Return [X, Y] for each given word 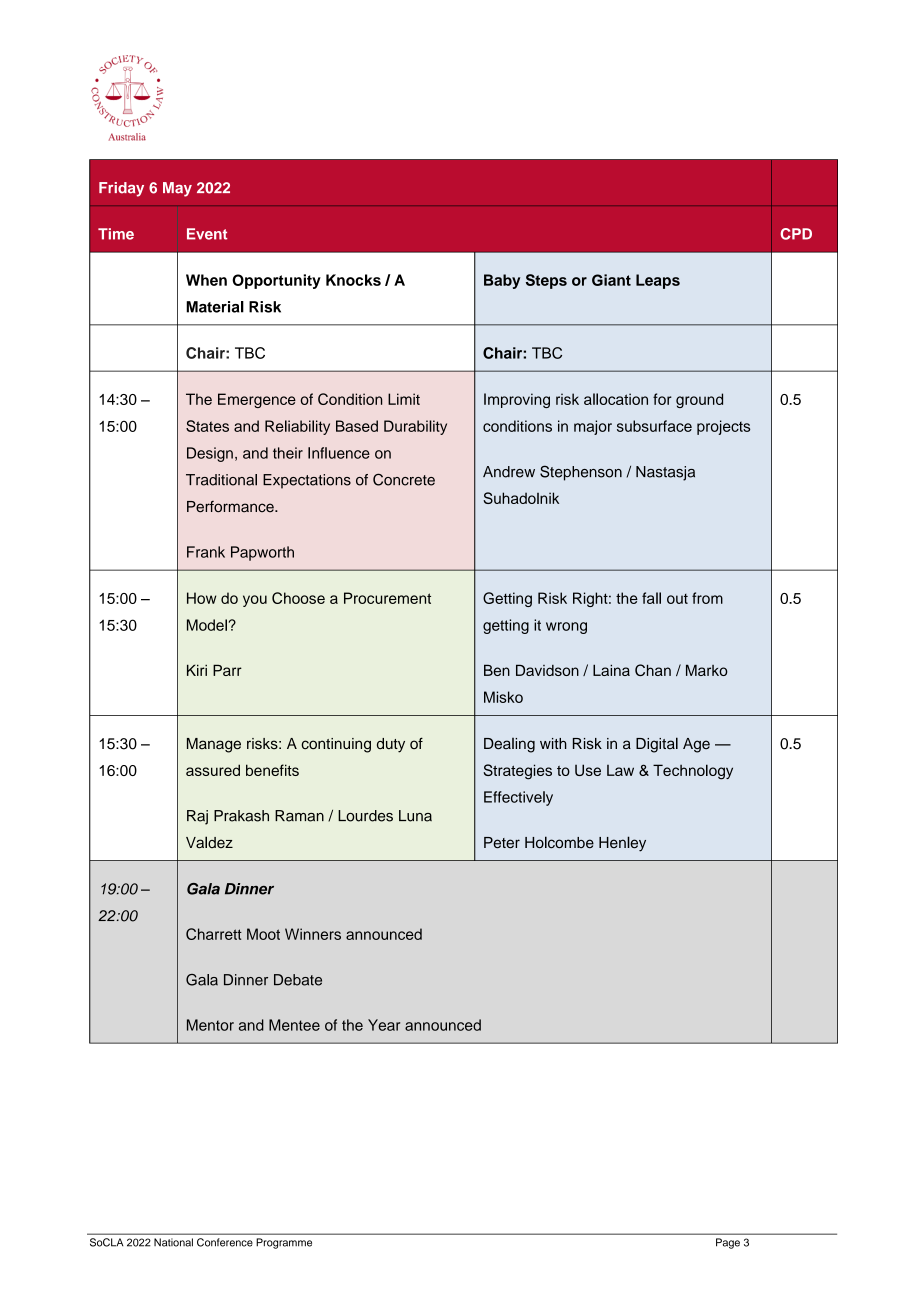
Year [384, 1025]
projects [723, 427]
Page [728, 1243]
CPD [796, 234]
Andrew [509, 472]
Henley [622, 844]
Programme [284, 1243]
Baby [502, 281]
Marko [707, 670]
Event [207, 234]
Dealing [509, 745]
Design [210, 454]
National [173, 1242]
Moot [263, 934]
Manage [214, 745]
